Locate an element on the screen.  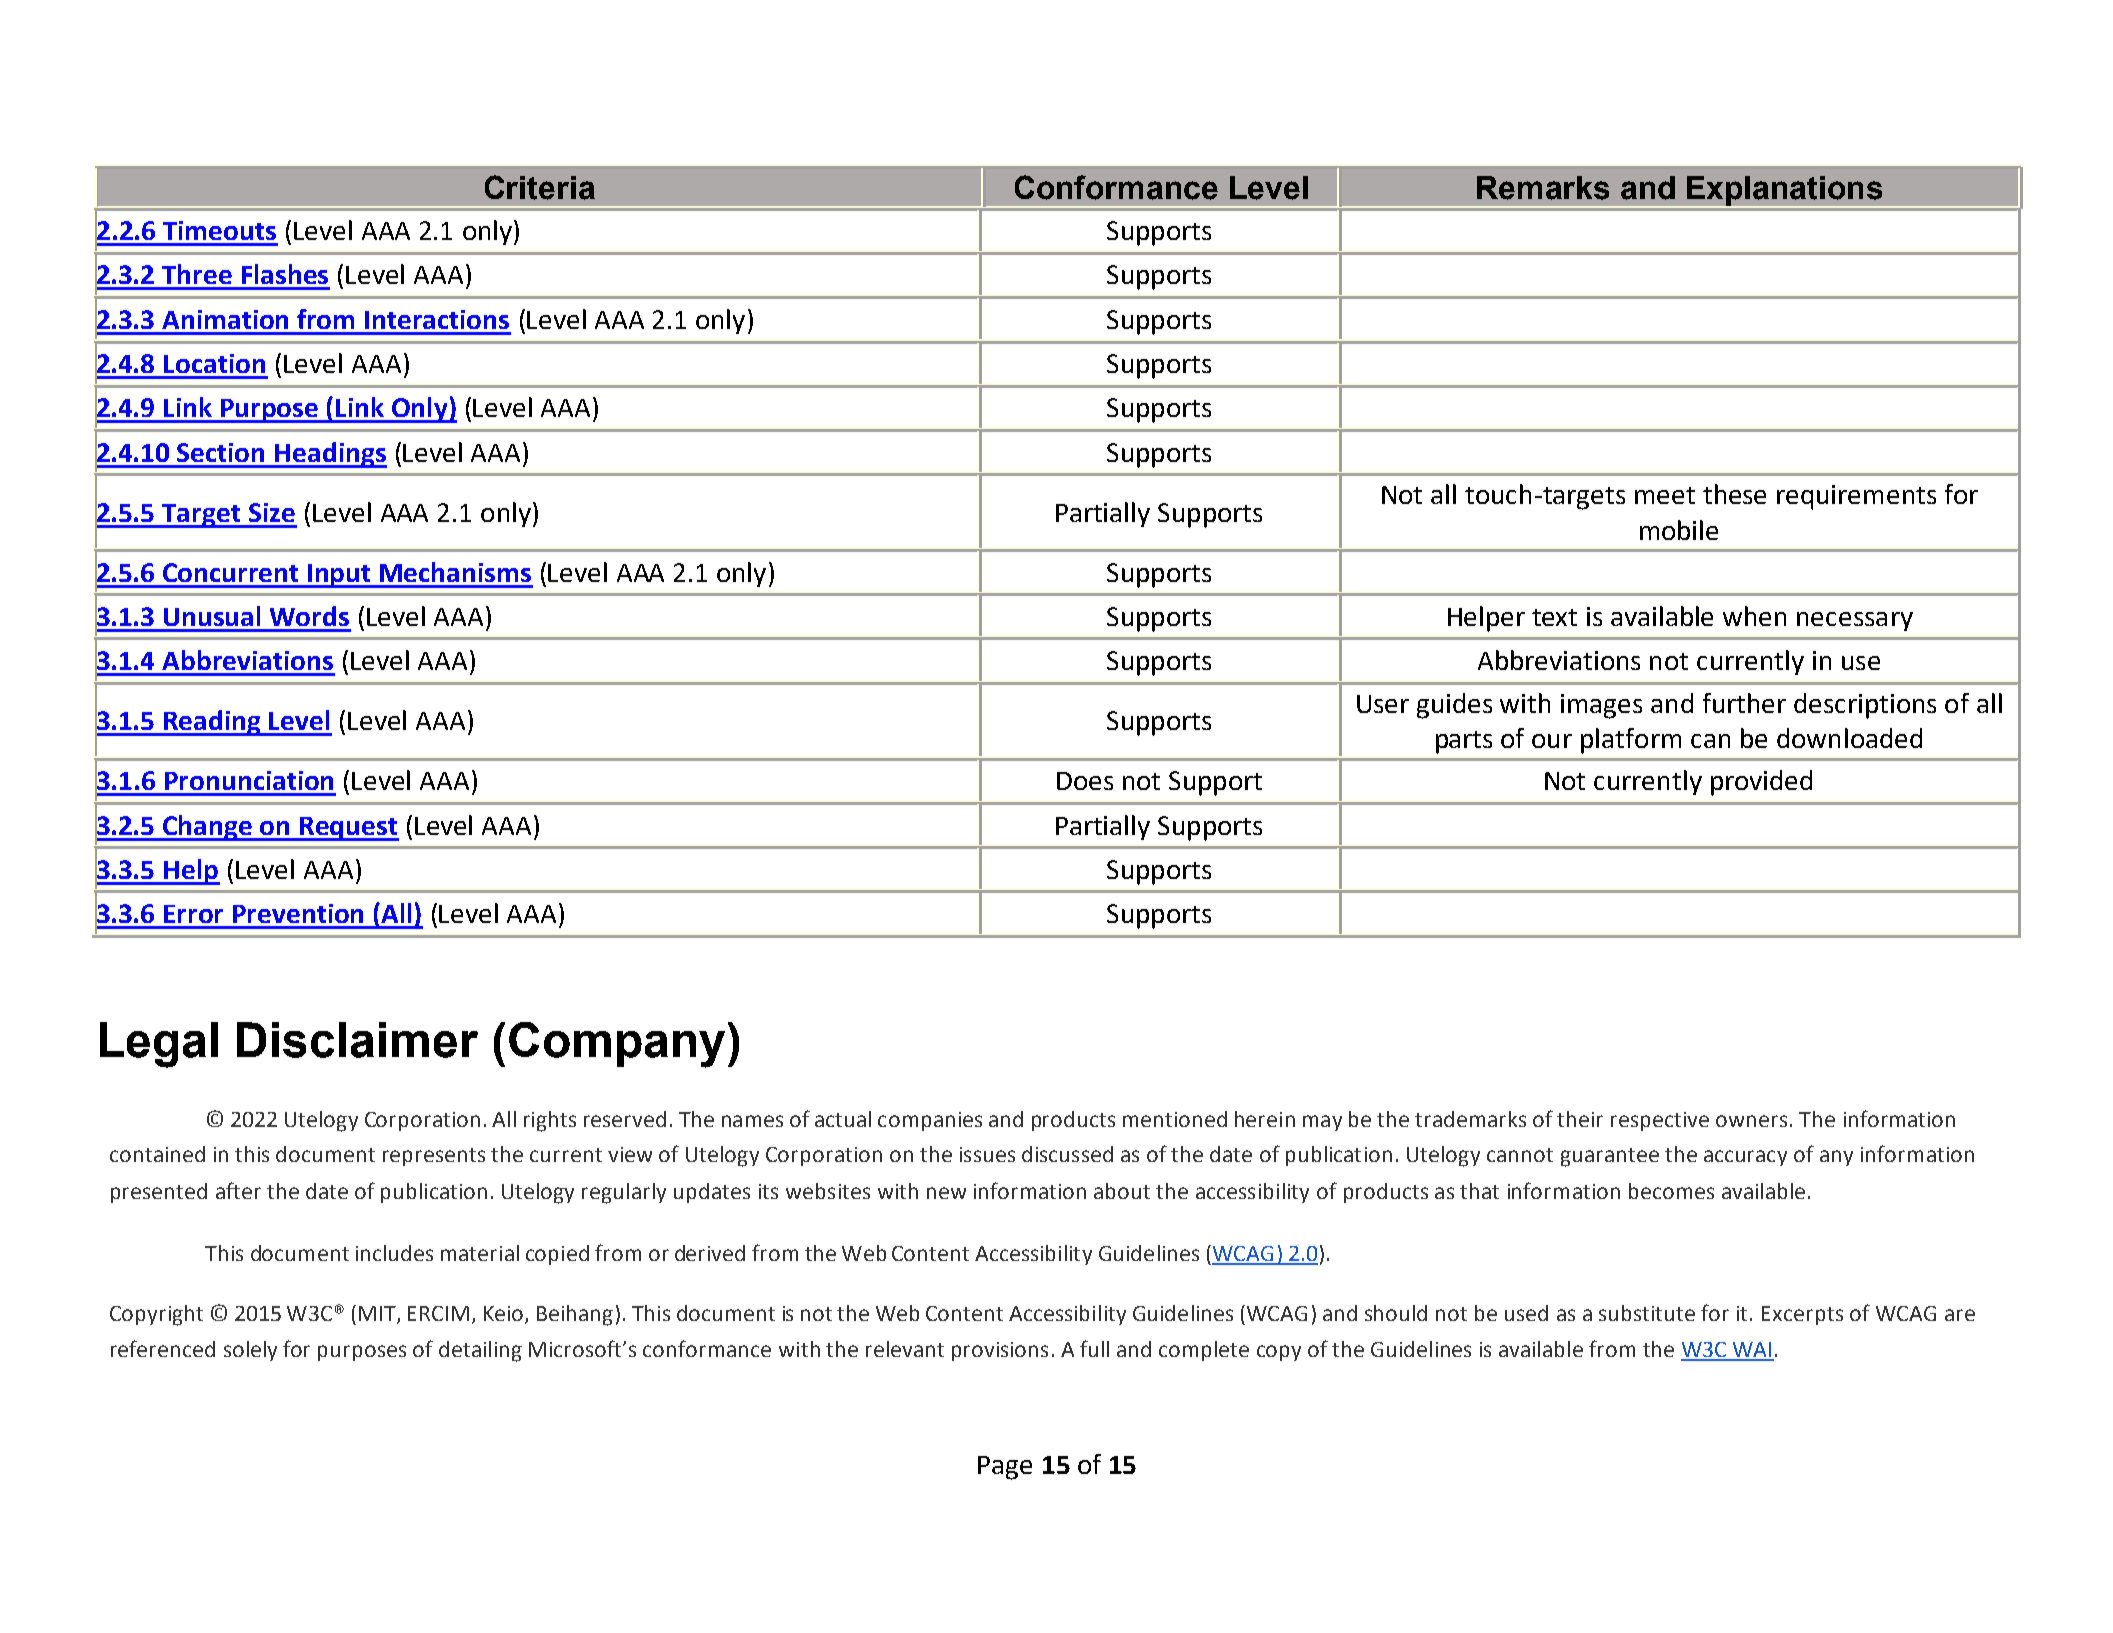
Criteria is located at coordinates (540, 187).
